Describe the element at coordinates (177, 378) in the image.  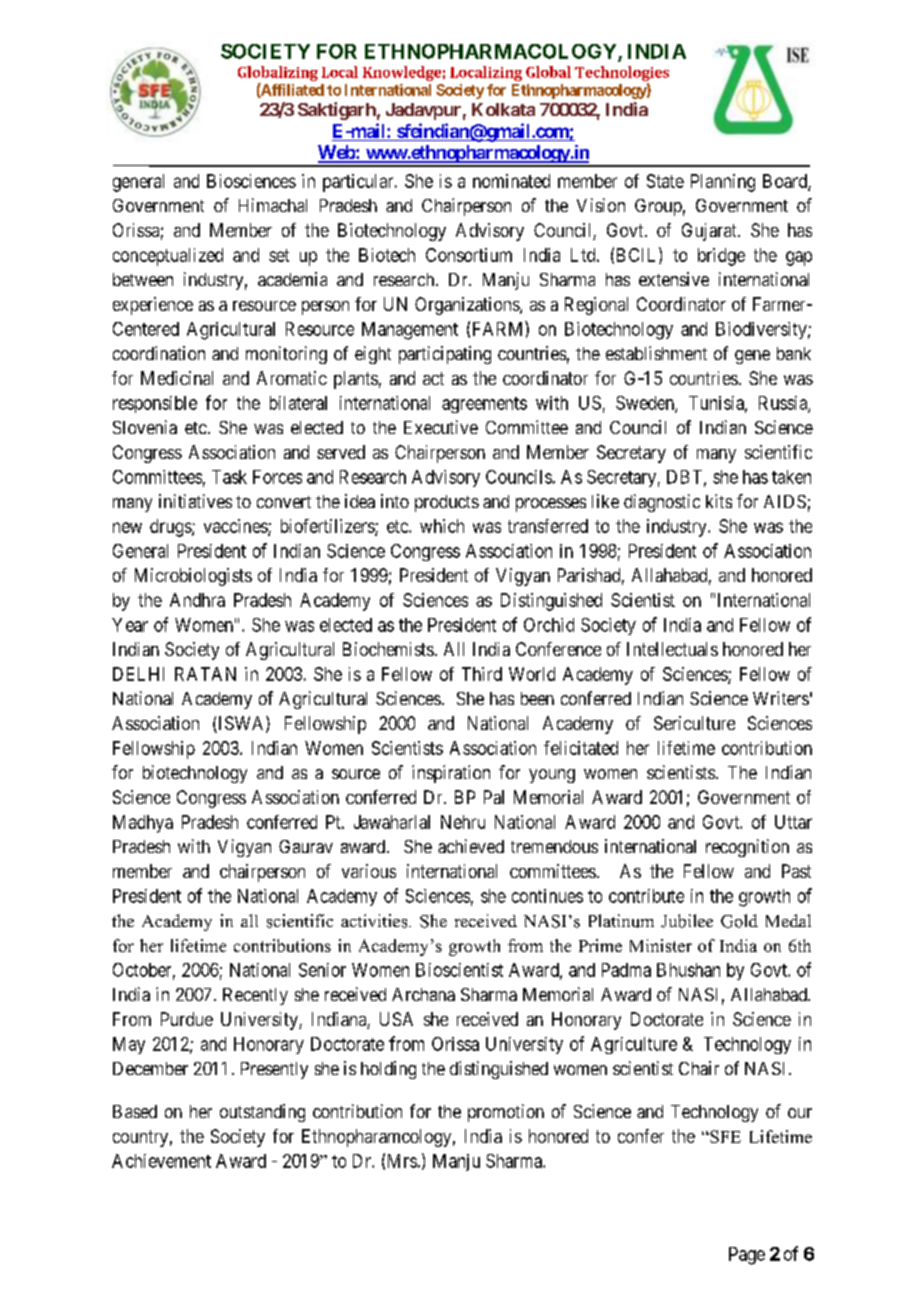
I see `Medicinal` at that location.
